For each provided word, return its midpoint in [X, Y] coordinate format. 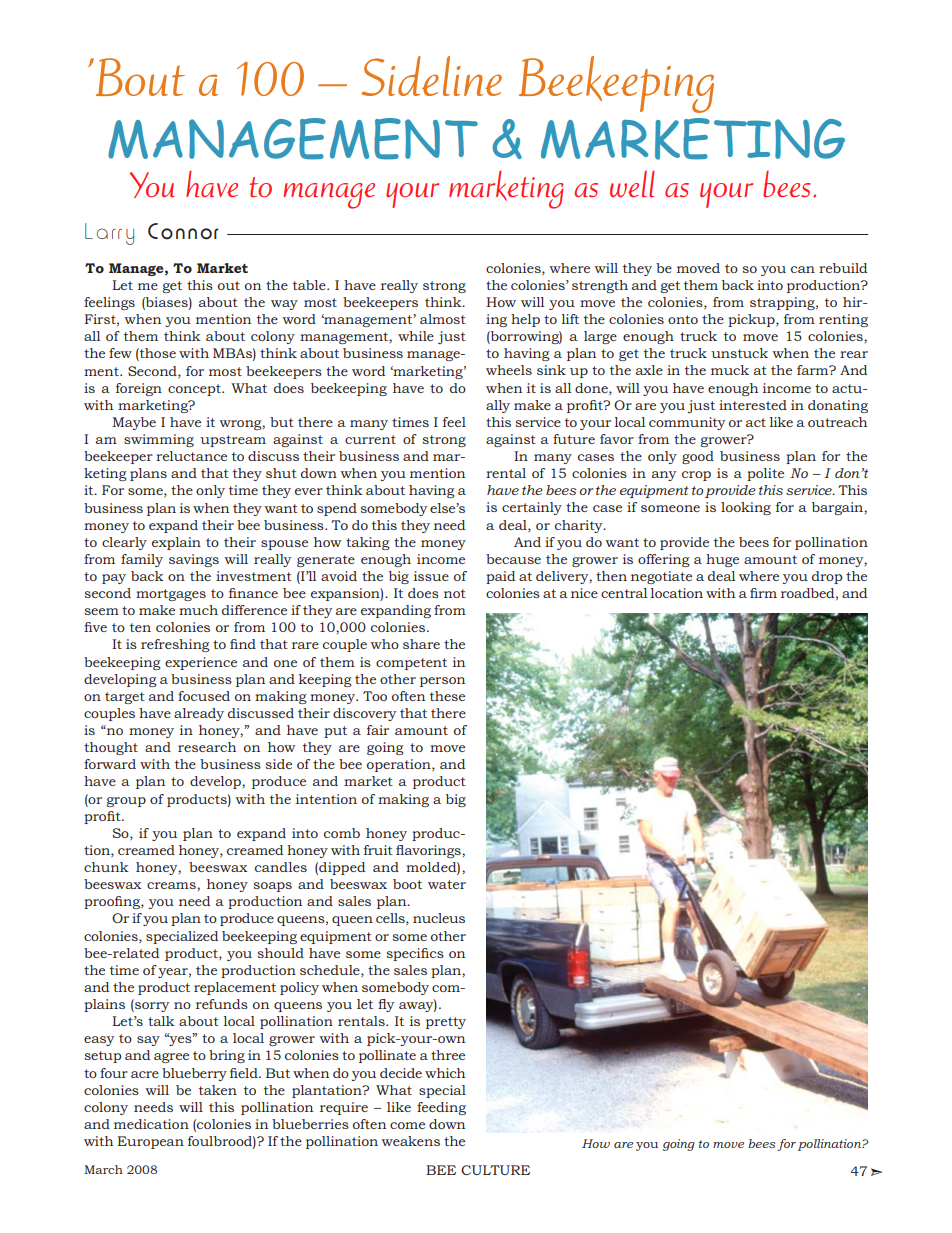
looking [746, 508]
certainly [532, 508]
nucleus [439, 918]
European [150, 1142]
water [447, 884]
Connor [183, 231]
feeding [441, 1108]
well [632, 183]
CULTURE [495, 1170]
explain [176, 543]
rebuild [843, 268]
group [126, 802]
